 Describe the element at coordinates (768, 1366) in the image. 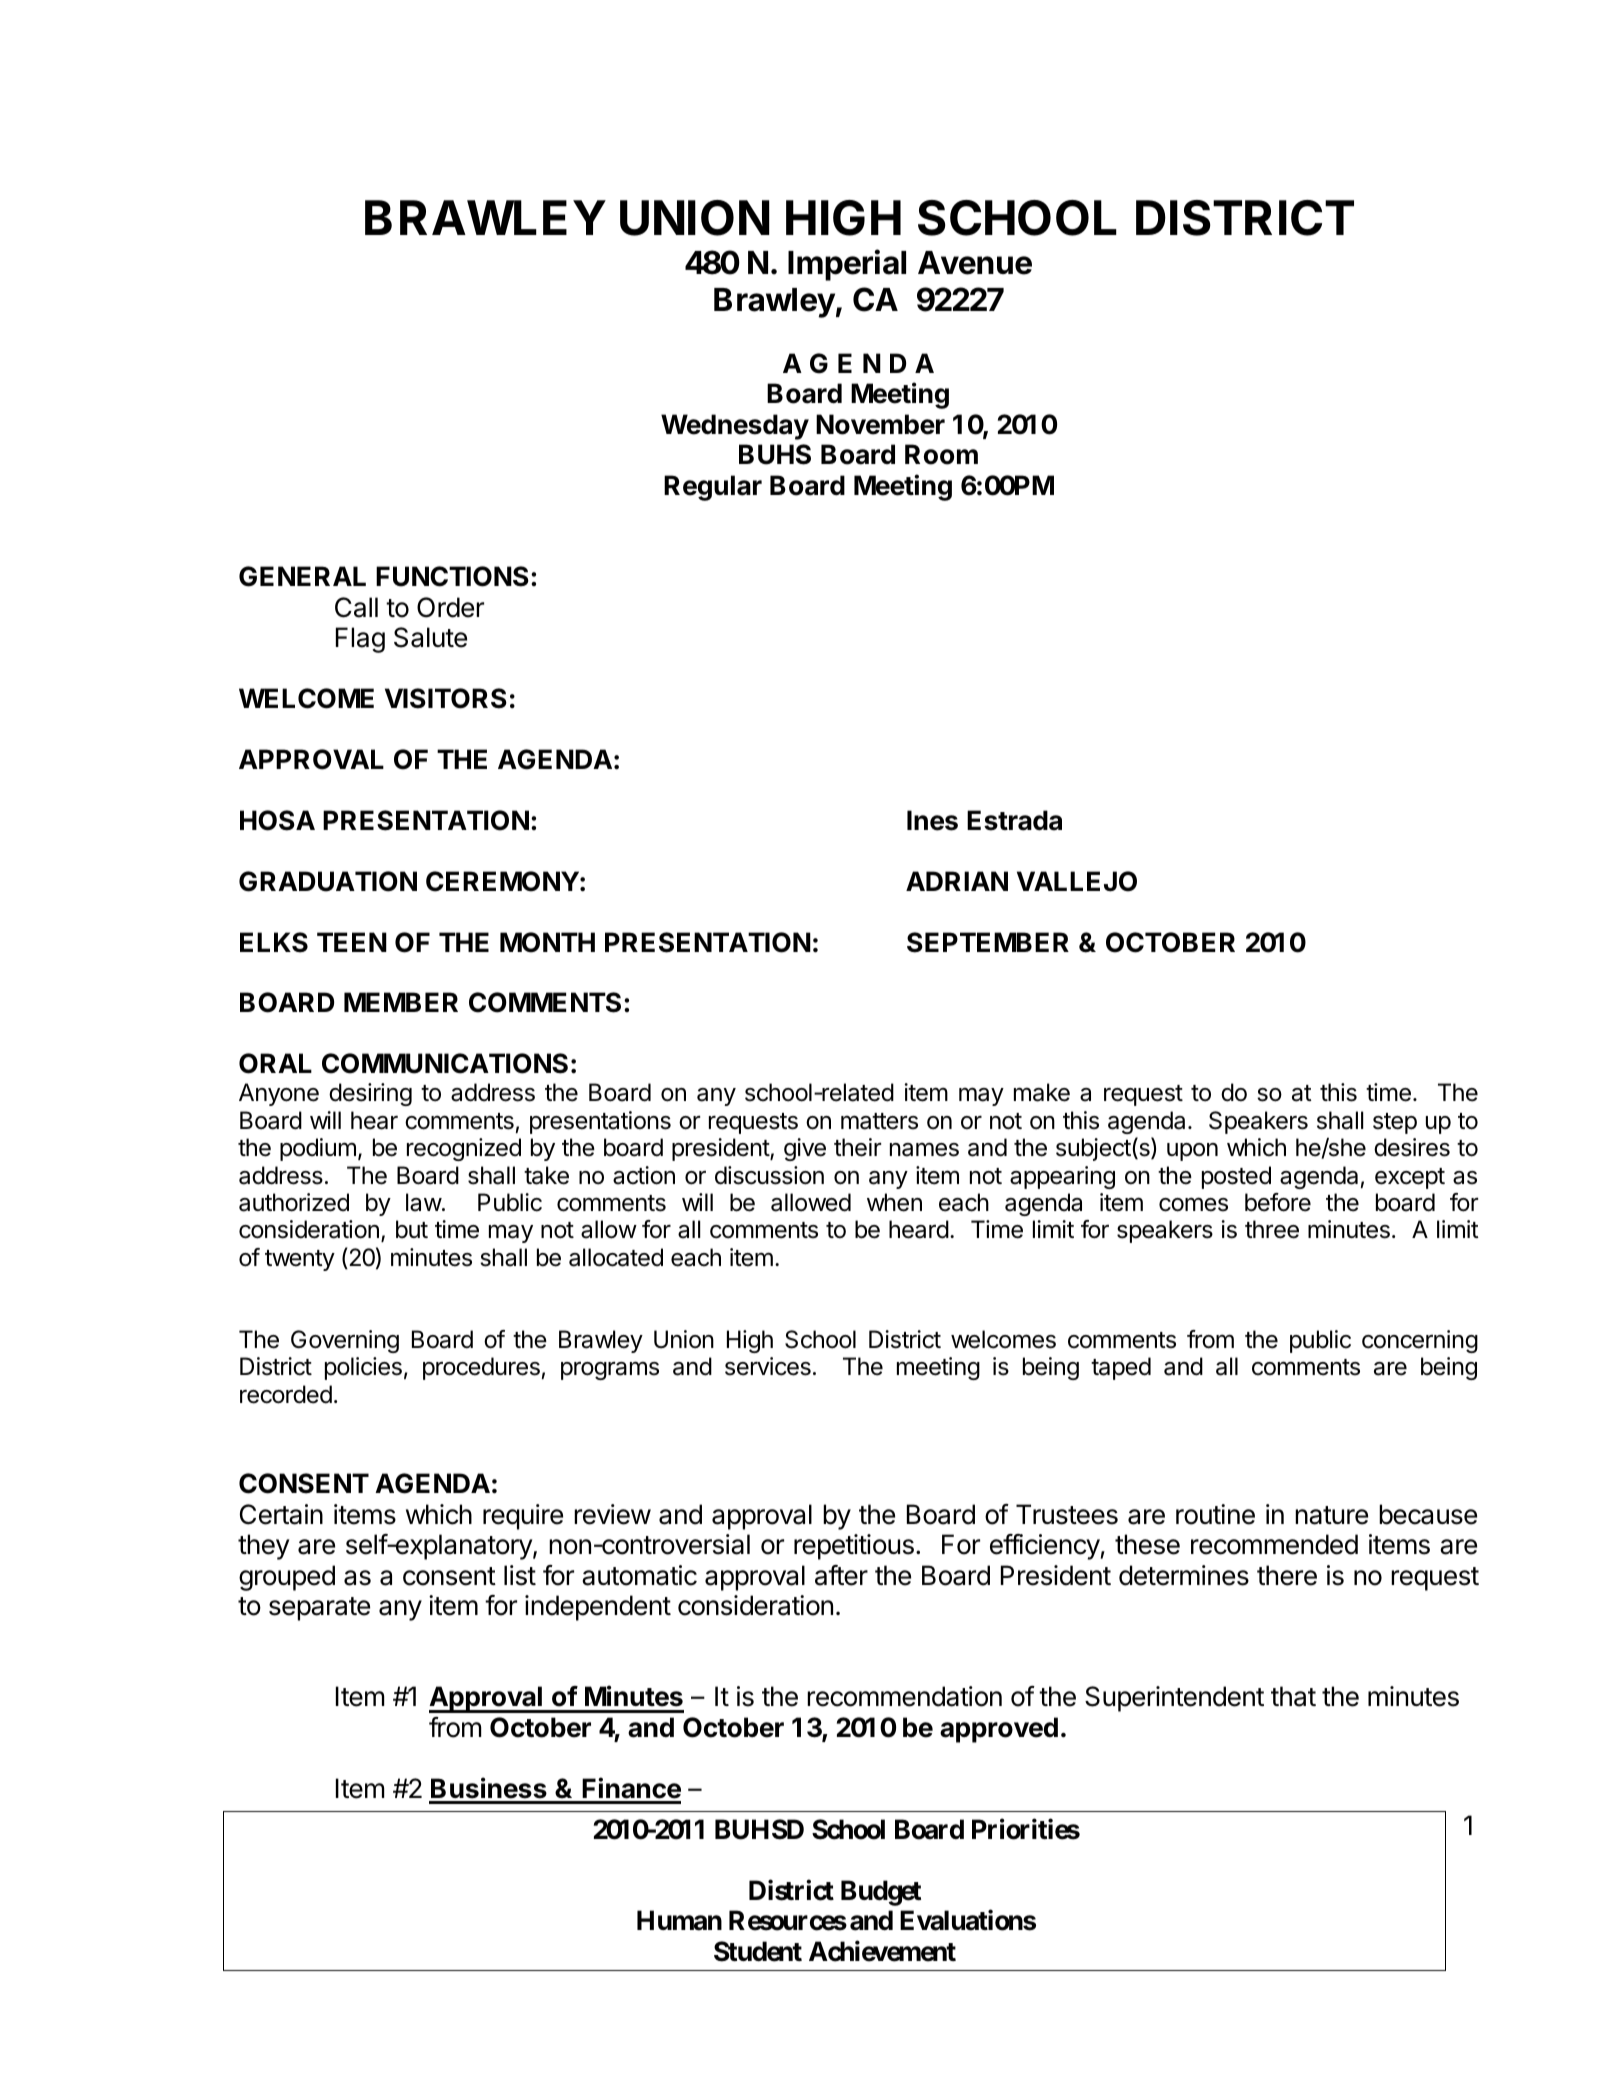

I see `services` at that location.
